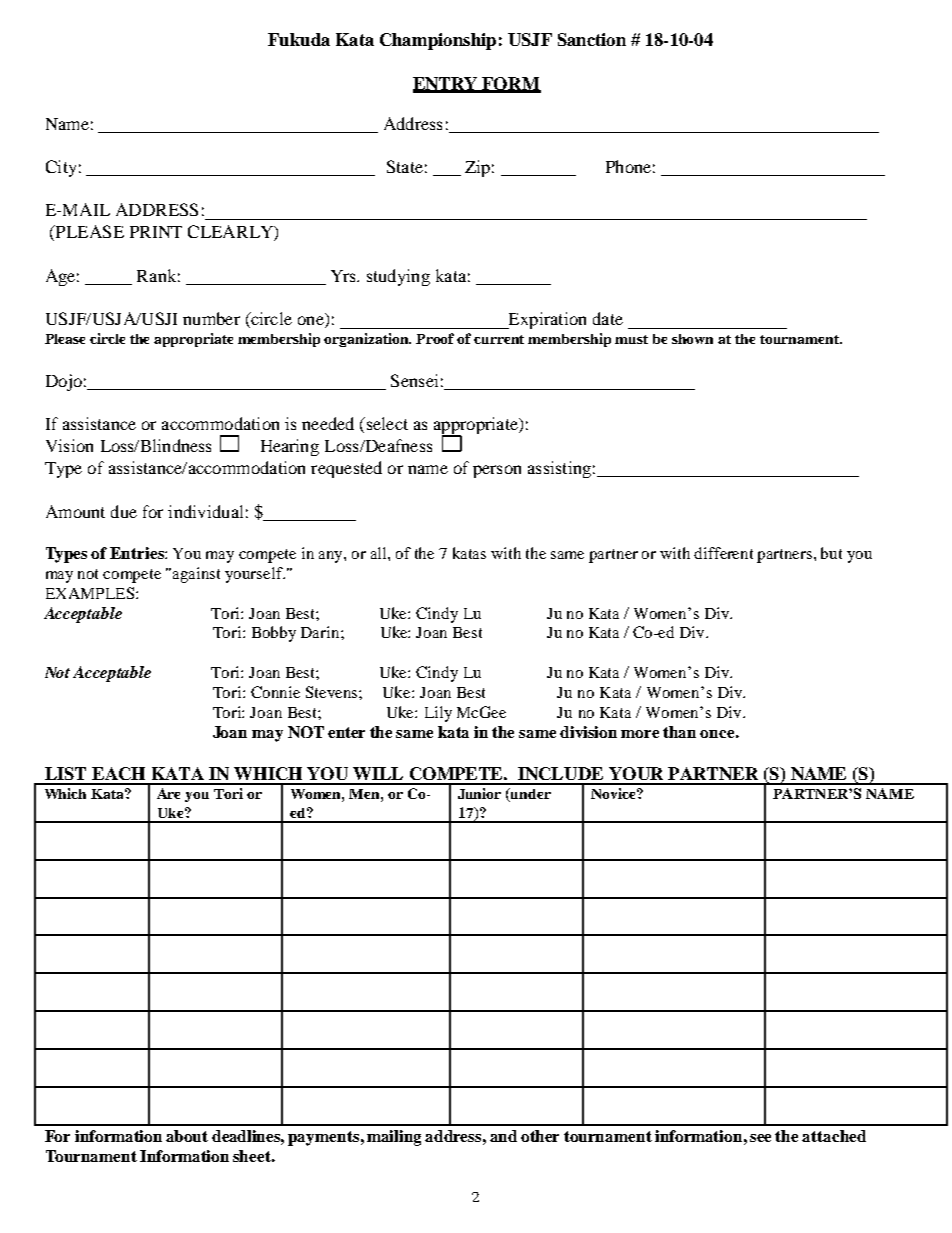 The width and height of the screenshot is (952, 1233). What do you see at coordinates (414, 380) in the screenshot?
I see `Sensei` at bounding box center [414, 380].
